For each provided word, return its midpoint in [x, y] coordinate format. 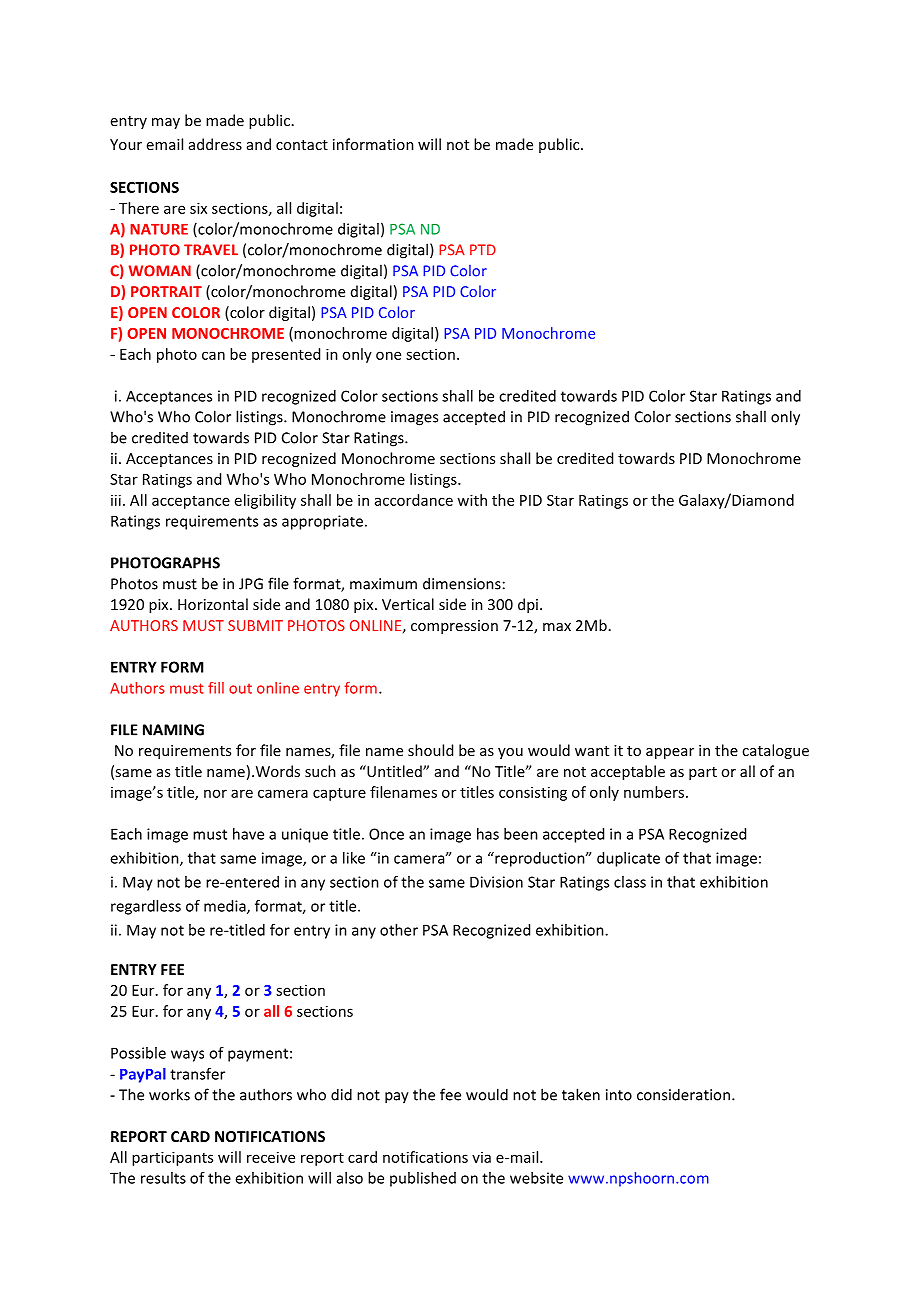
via [481, 1157]
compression [454, 627]
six [198, 208]
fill [216, 688]
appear [670, 753]
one [388, 355]
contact [302, 145]
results [163, 1178]
